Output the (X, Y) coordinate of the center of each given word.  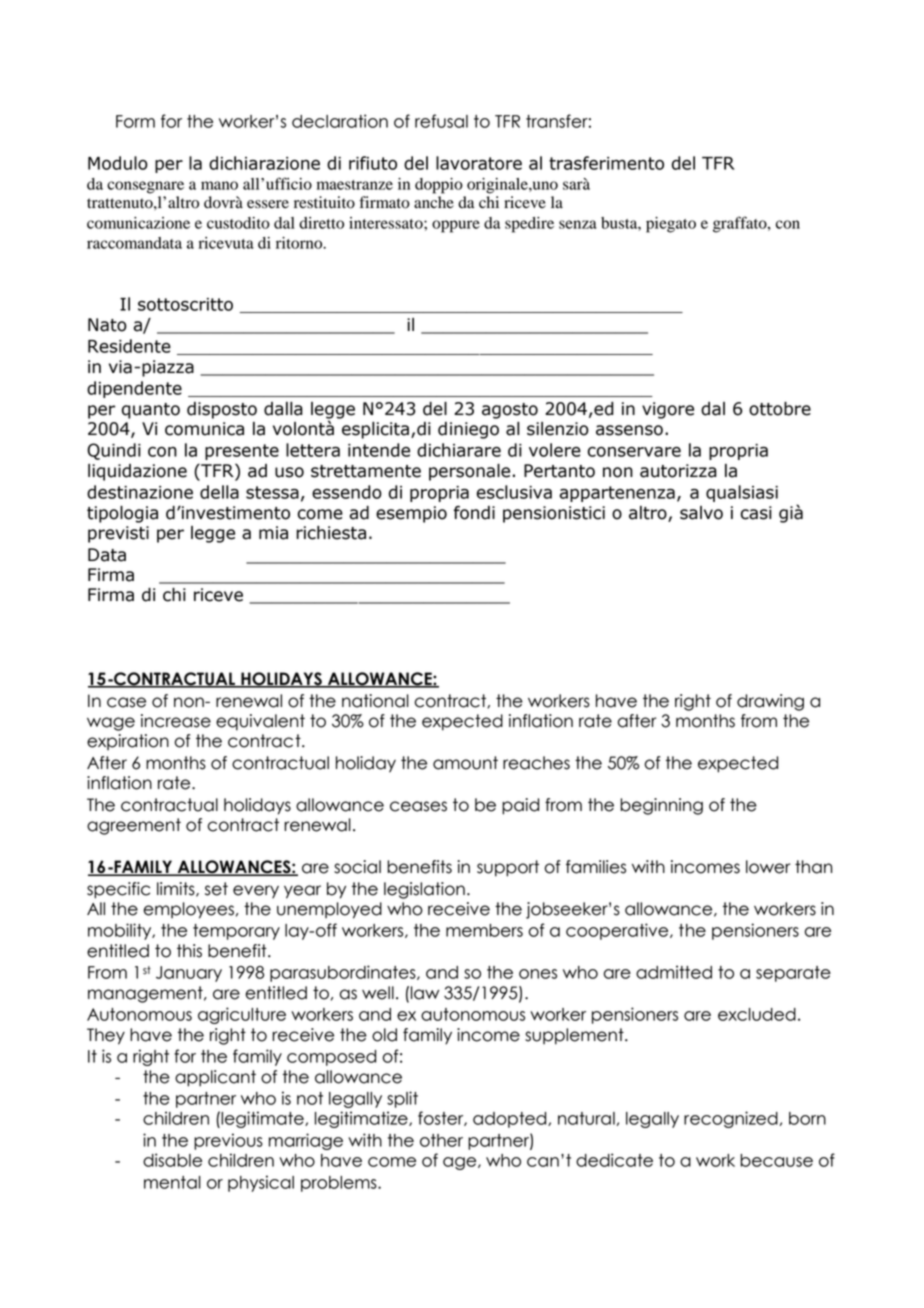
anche (434, 202)
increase (176, 721)
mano (219, 185)
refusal (441, 121)
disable (172, 1160)
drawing (770, 702)
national (375, 701)
